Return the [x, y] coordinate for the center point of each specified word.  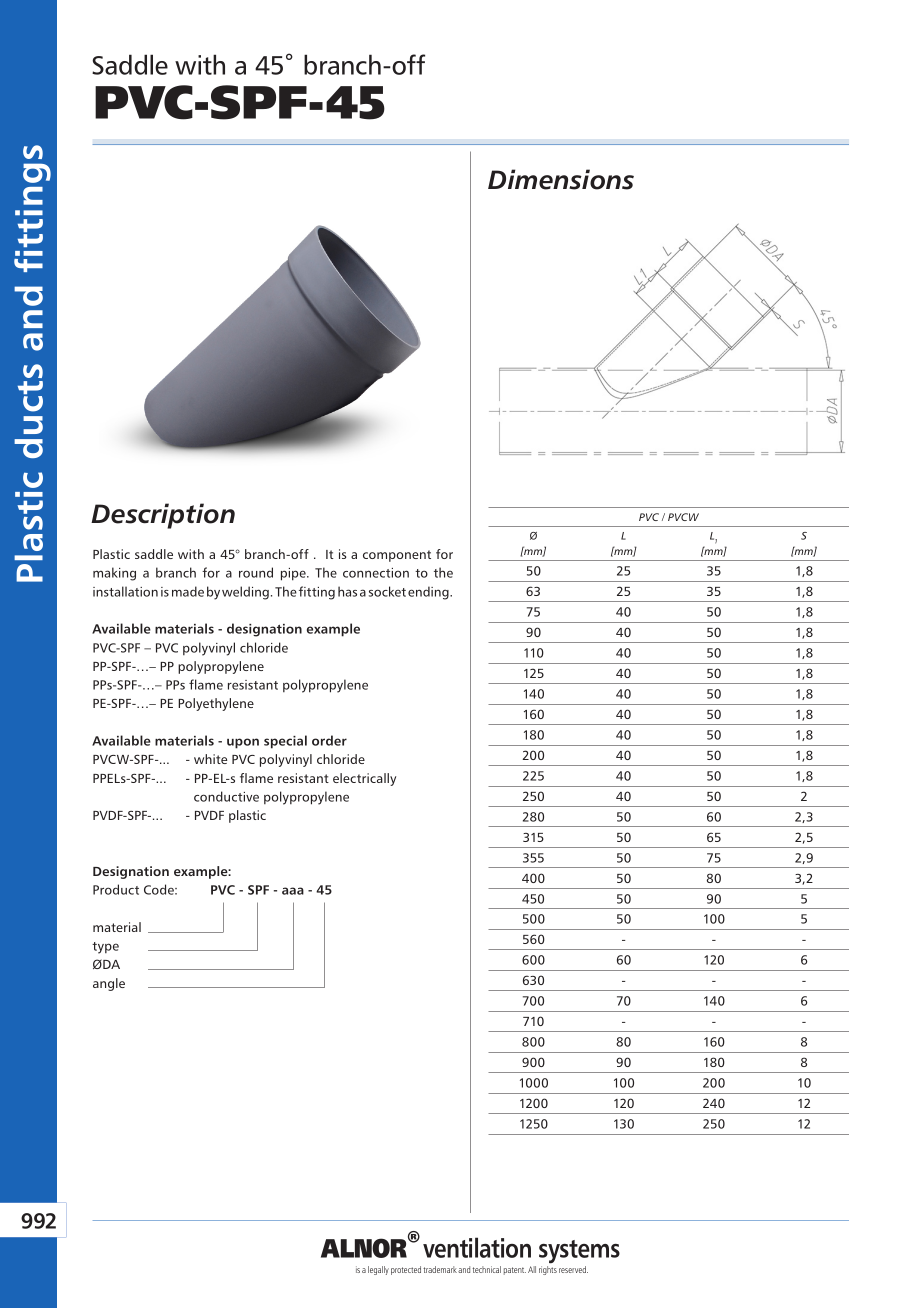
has [347, 591]
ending [429, 593]
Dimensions [561, 179]
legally [378, 1270]
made [188, 591]
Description [163, 516]
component [397, 556]
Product [116, 889]
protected [406, 1270]
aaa [293, 891]
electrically [364, 779]
